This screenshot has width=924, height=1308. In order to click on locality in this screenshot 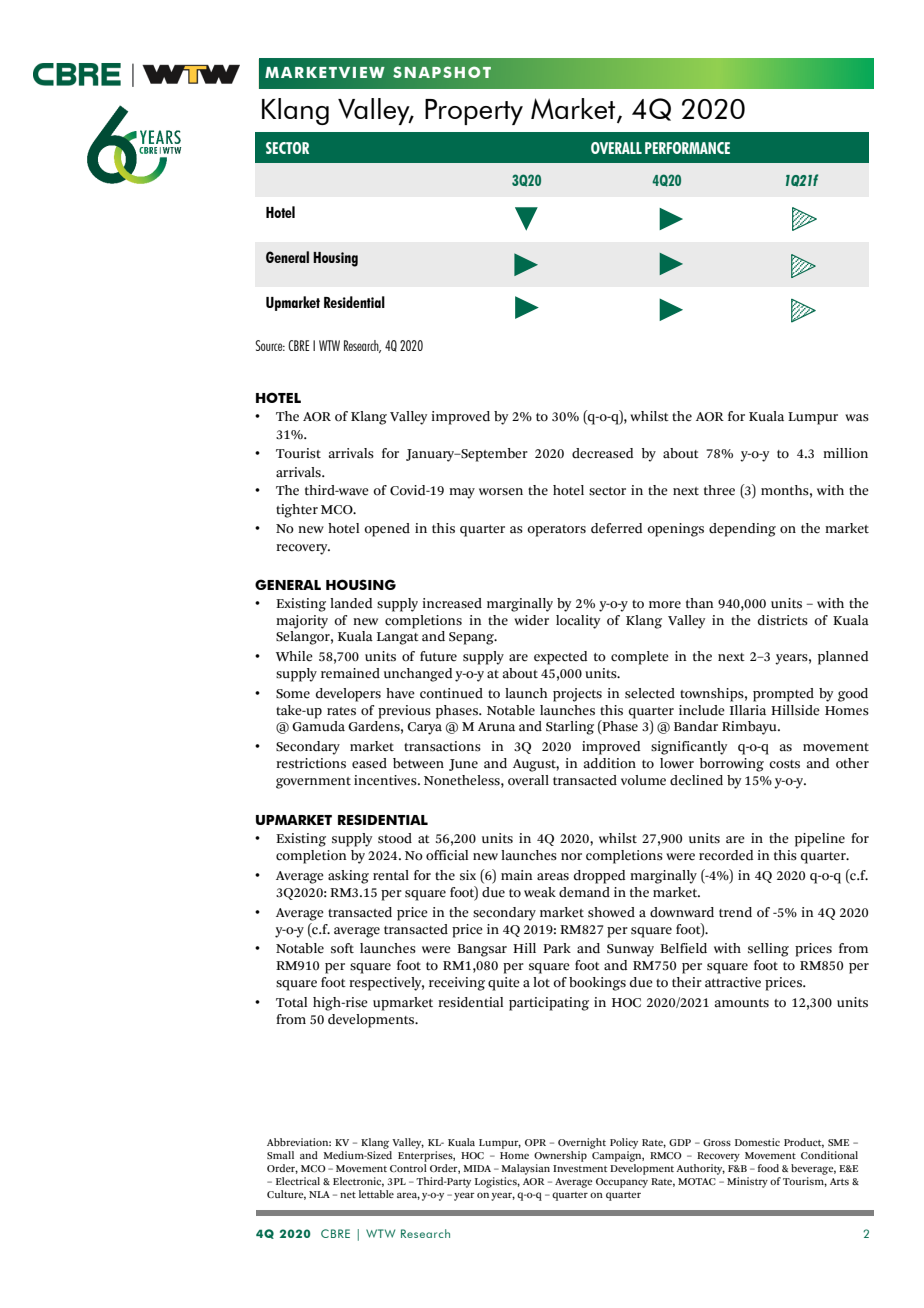, I will do `click(578, 622)`.
